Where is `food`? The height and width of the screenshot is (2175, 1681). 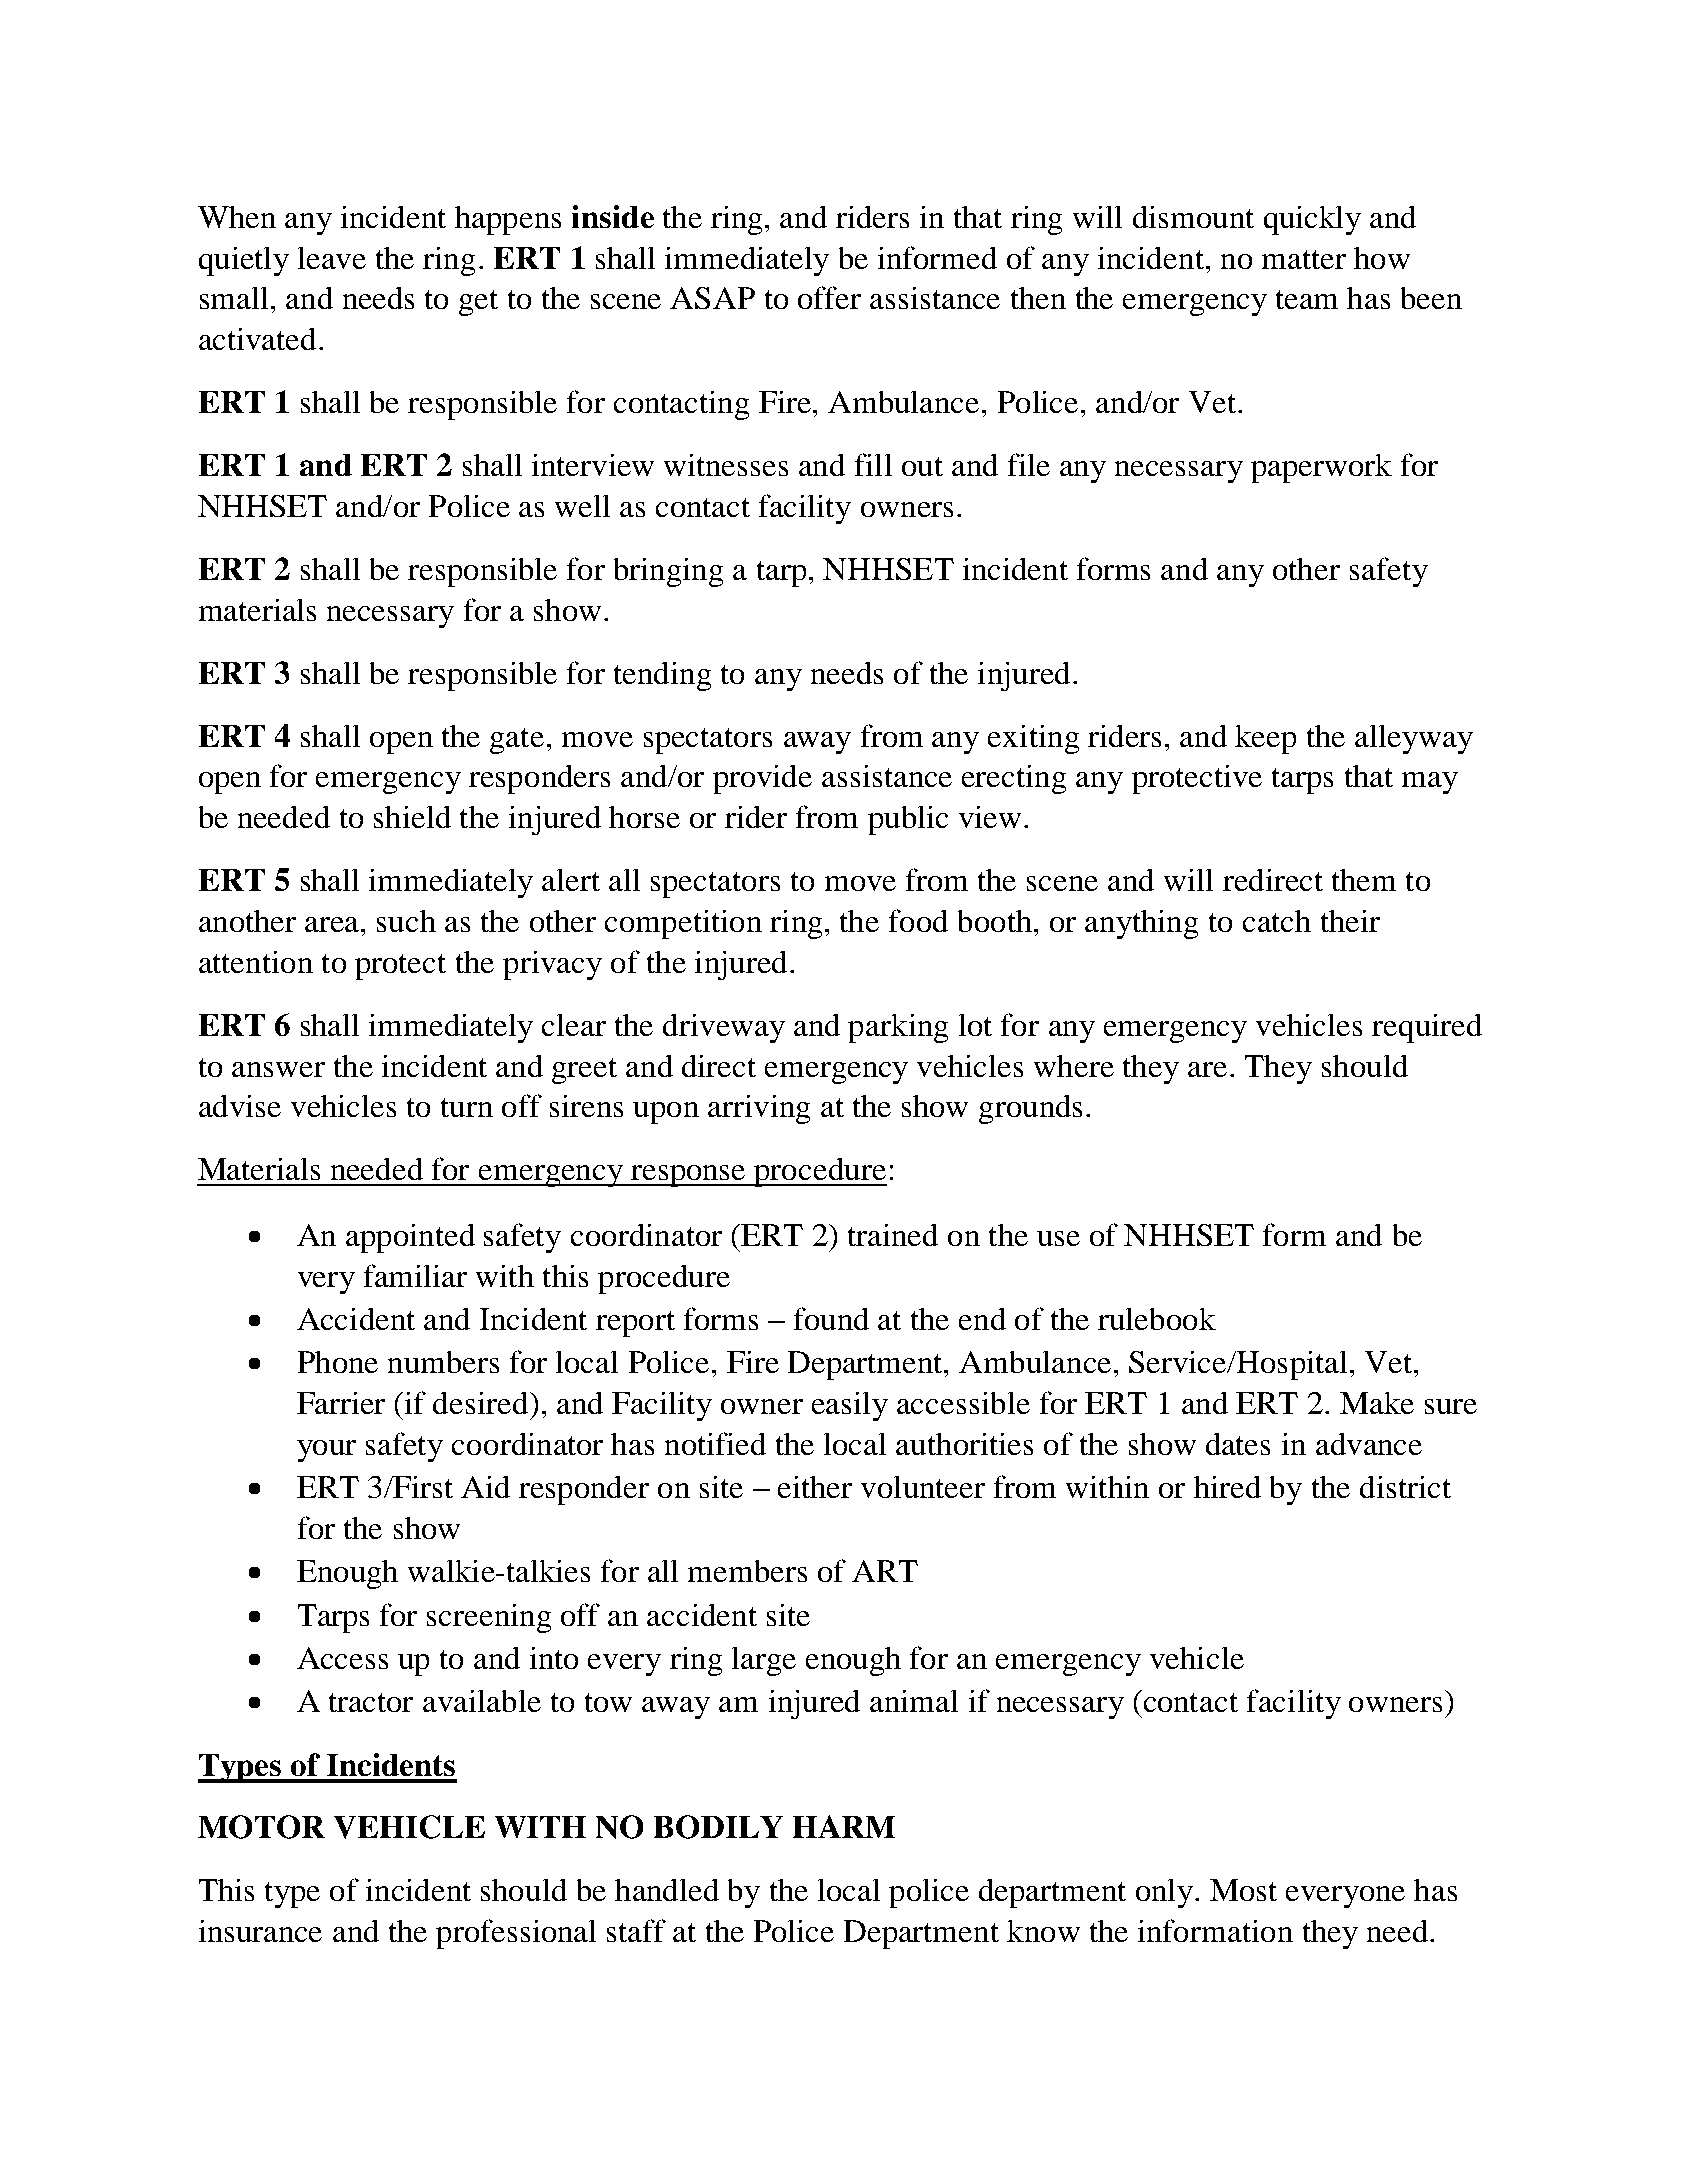 food is located at coordinates (918, 920).
